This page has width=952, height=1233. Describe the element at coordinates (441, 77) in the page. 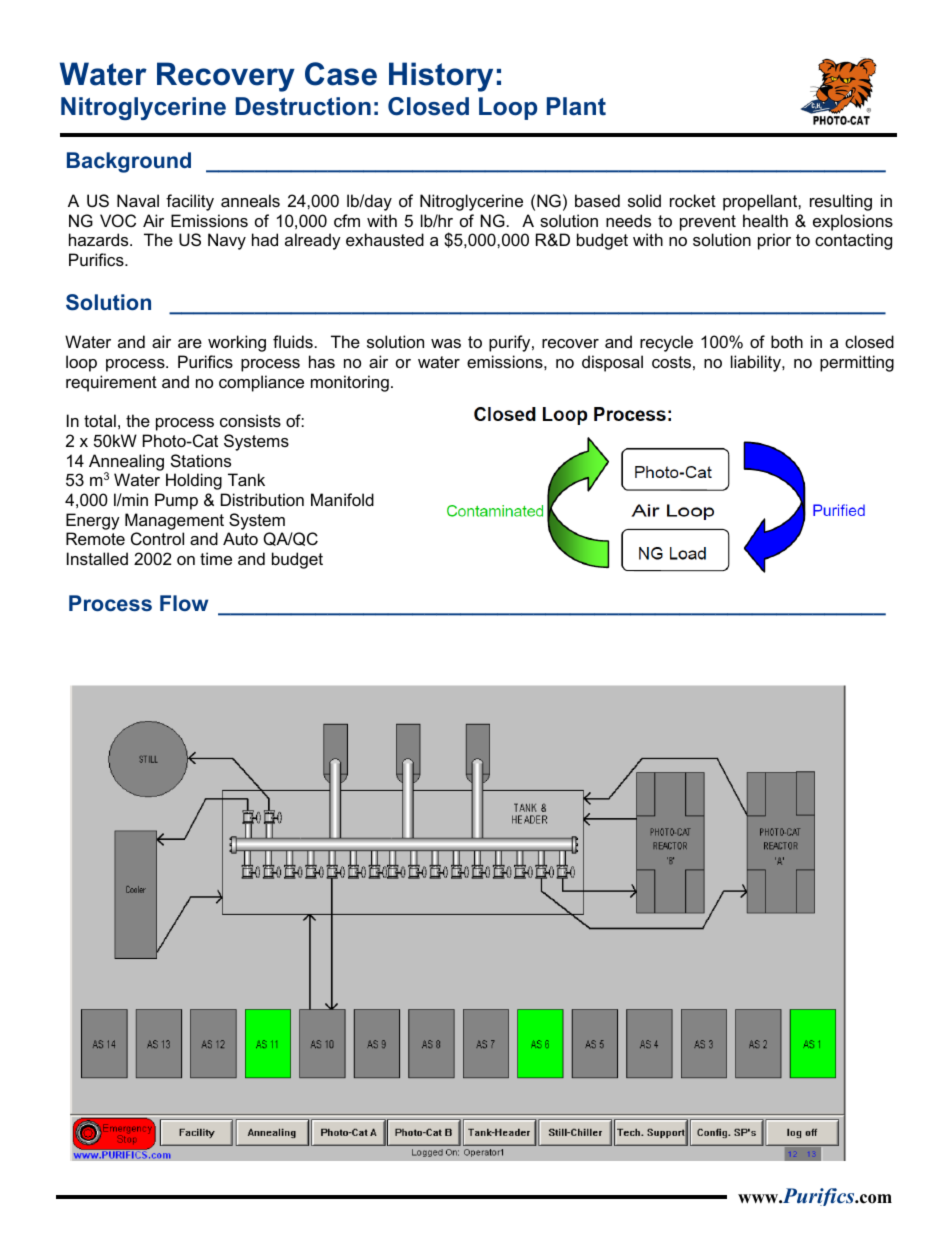

I see `History` at that location.
